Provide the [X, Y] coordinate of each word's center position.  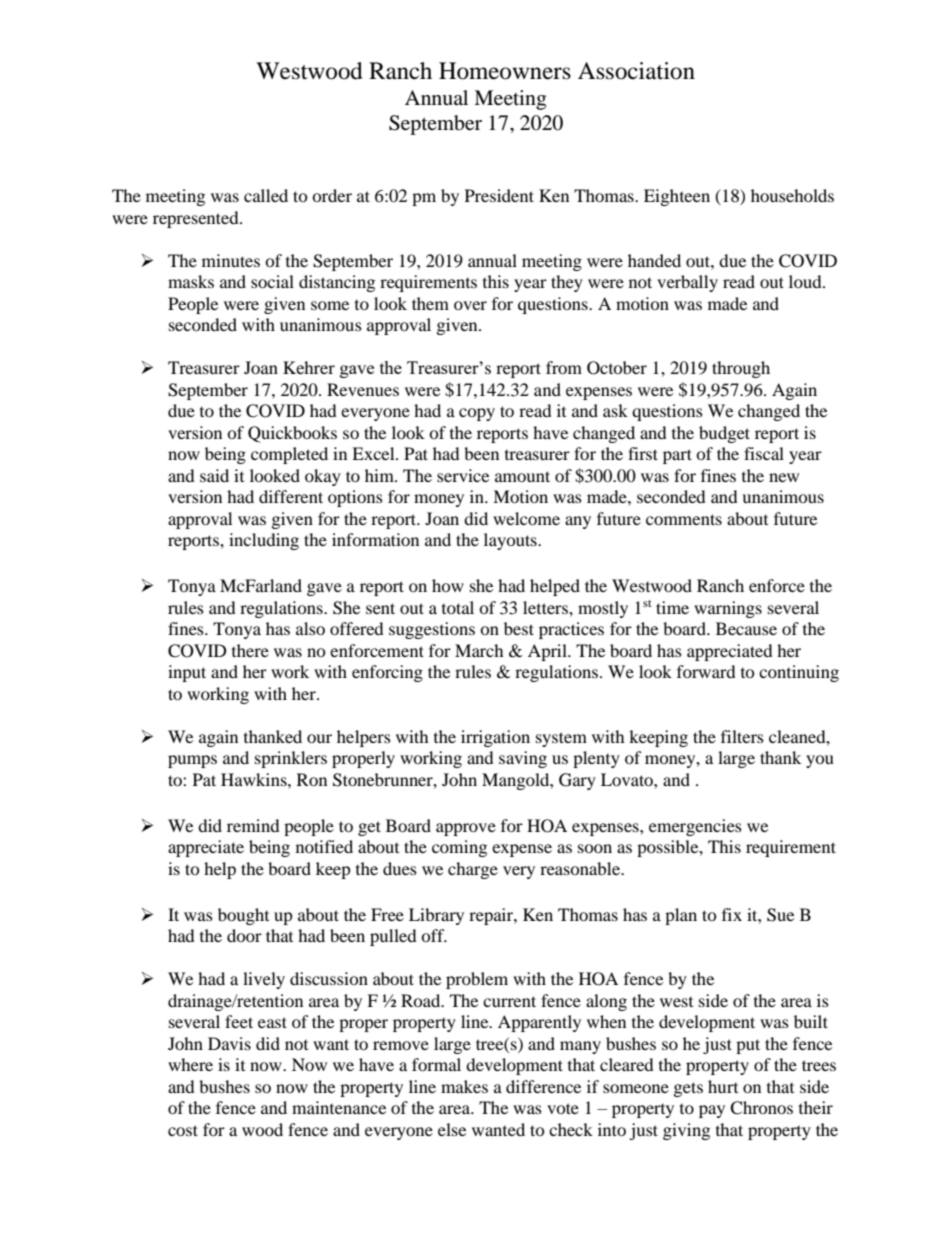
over [470, 305]
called [266, 195]
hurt [723, 1086]
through [741, 369]
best [519, 628]
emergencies [695, 827]
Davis [229, 1043]
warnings [728, 609]
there [250, 650]
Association [636, 71]
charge [473, 870]
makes [464, 1086]
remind [253, 825]
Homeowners [505, 71]
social [272, 281]
